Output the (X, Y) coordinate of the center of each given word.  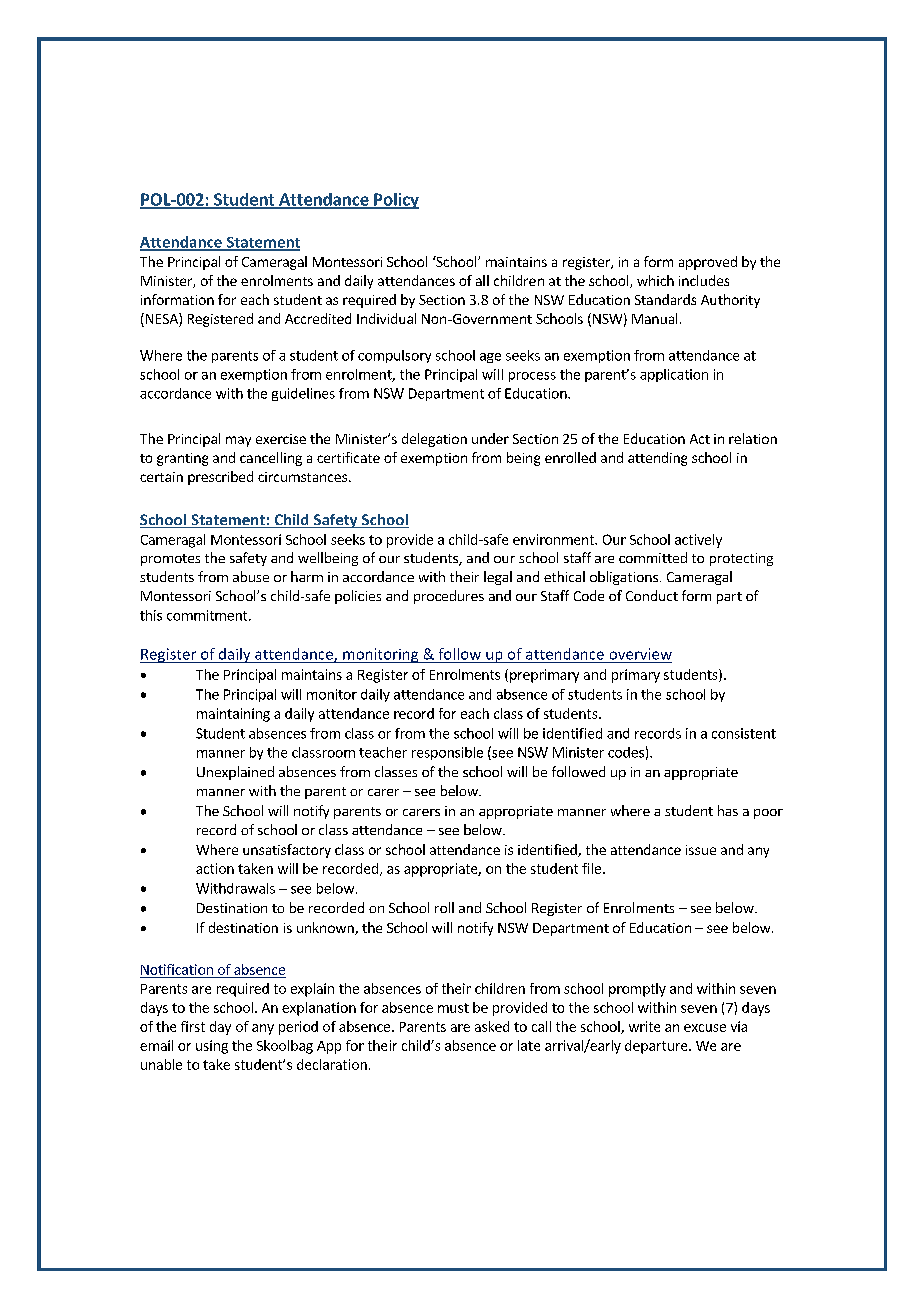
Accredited (318, 318)
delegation (434, 440)
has (728, 810)
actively (698, 541)
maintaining (233, 715)
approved (708, 263)
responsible (447, 753)
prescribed (220, 478)
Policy (395, 201)
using (212, 1047)
